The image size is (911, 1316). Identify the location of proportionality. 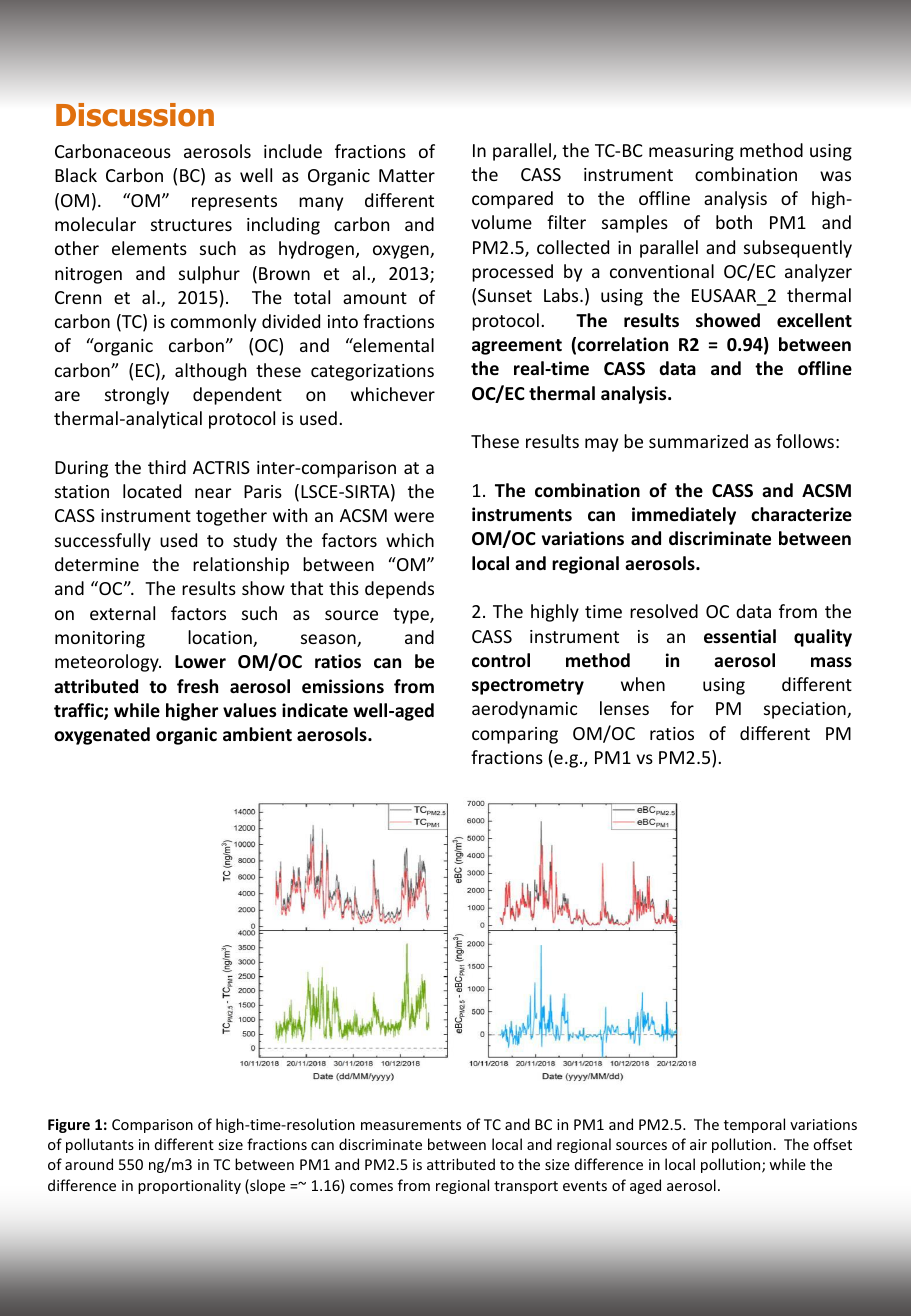
(189, 1186).
